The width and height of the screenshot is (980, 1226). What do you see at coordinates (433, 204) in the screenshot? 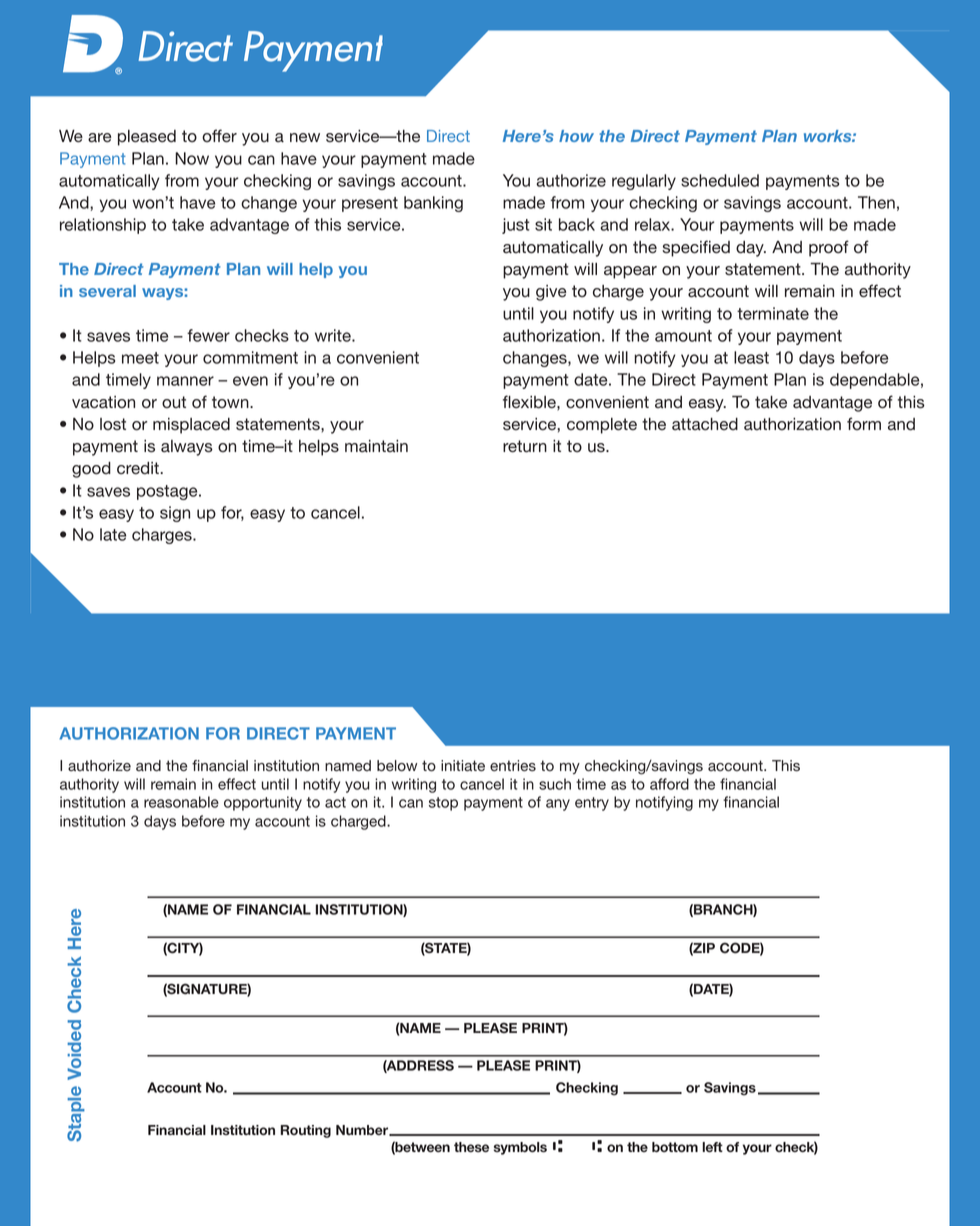
I see `banking` at bounding box center [433, 204].
